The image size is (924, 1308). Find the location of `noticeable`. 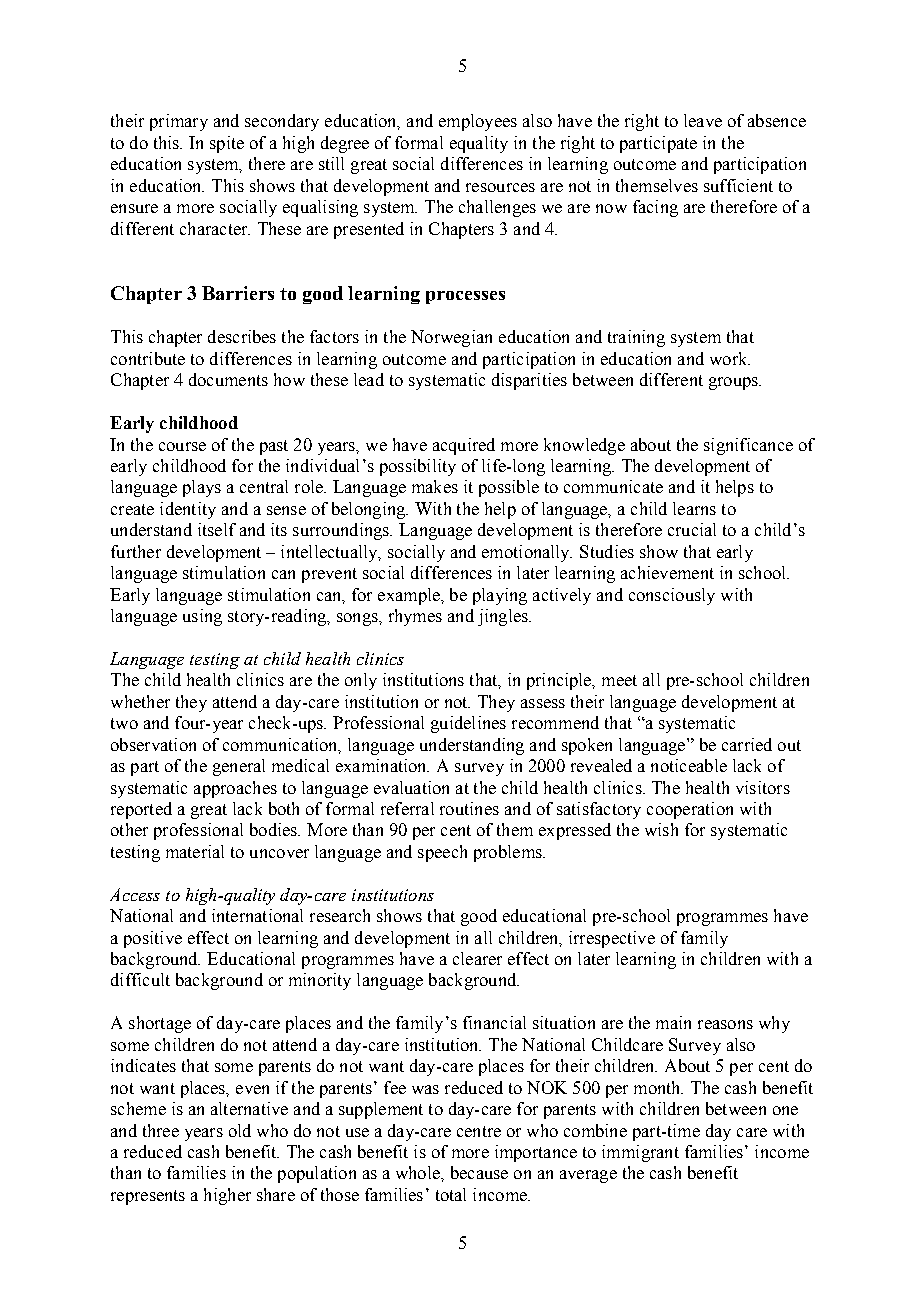

noticeable is located at coordinates (689, 765).
